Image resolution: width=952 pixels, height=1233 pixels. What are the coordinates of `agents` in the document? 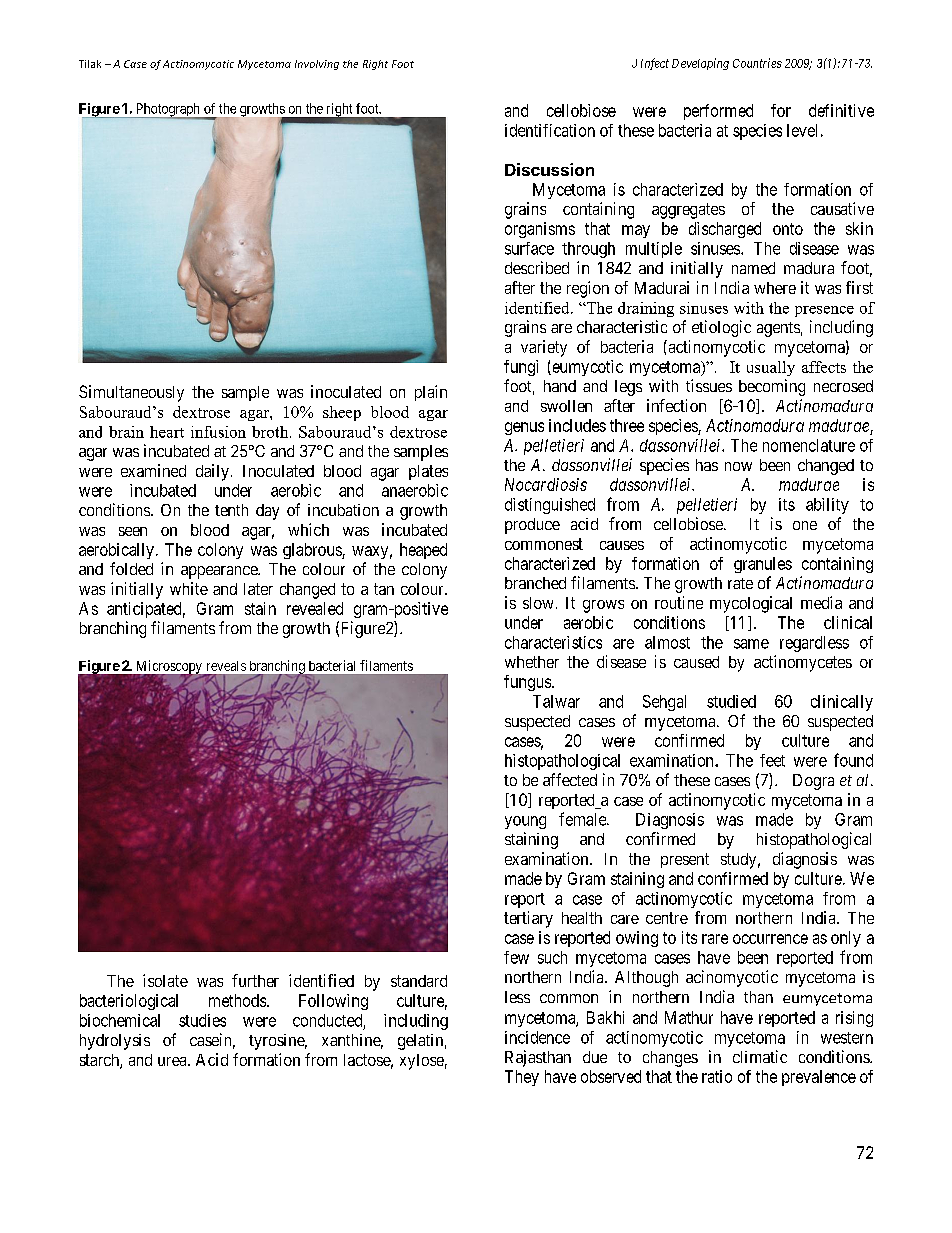 It's located at (778, 329).
